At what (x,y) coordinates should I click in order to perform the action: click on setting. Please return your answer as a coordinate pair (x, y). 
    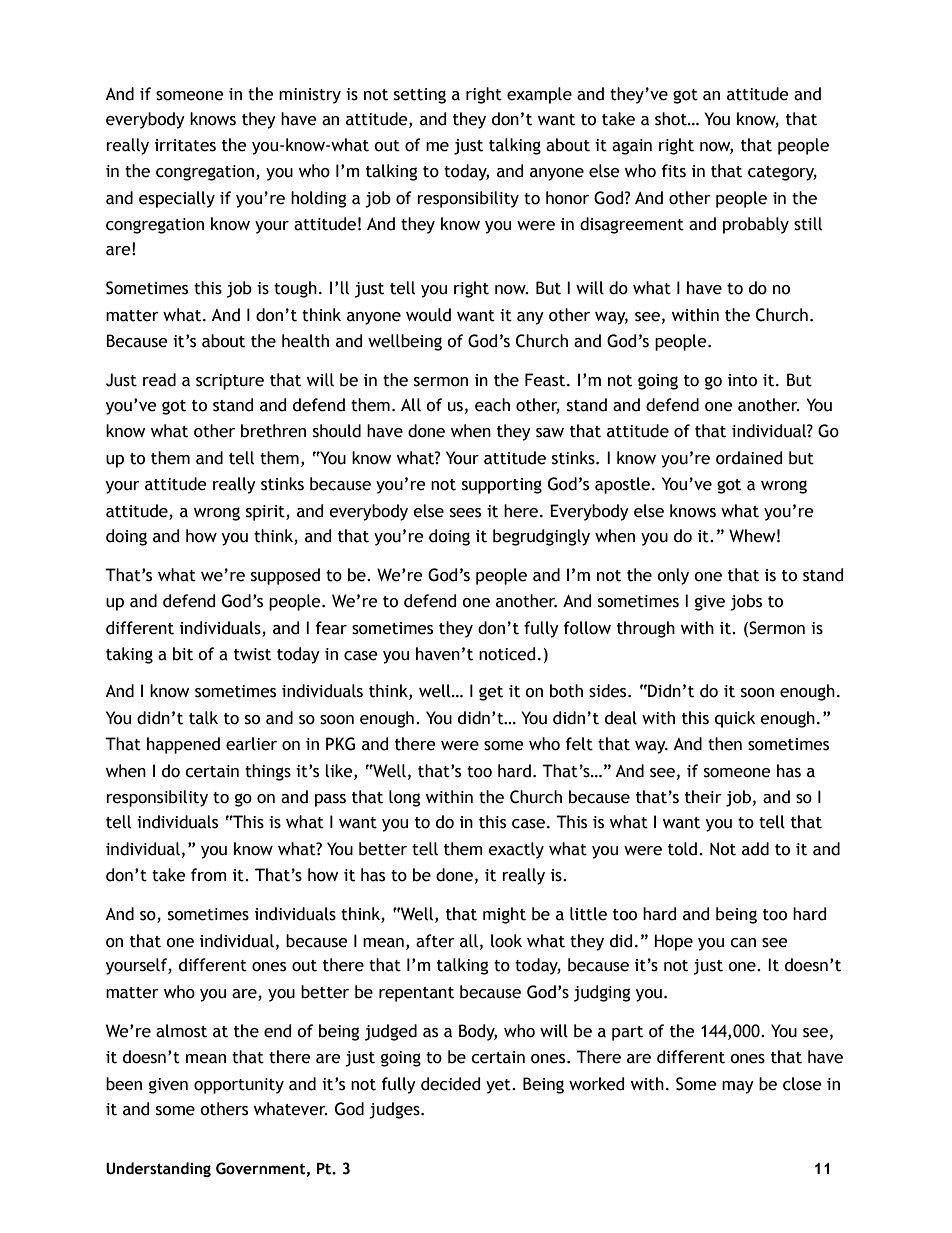
    Looking at the image, I should click on (420, 96).
